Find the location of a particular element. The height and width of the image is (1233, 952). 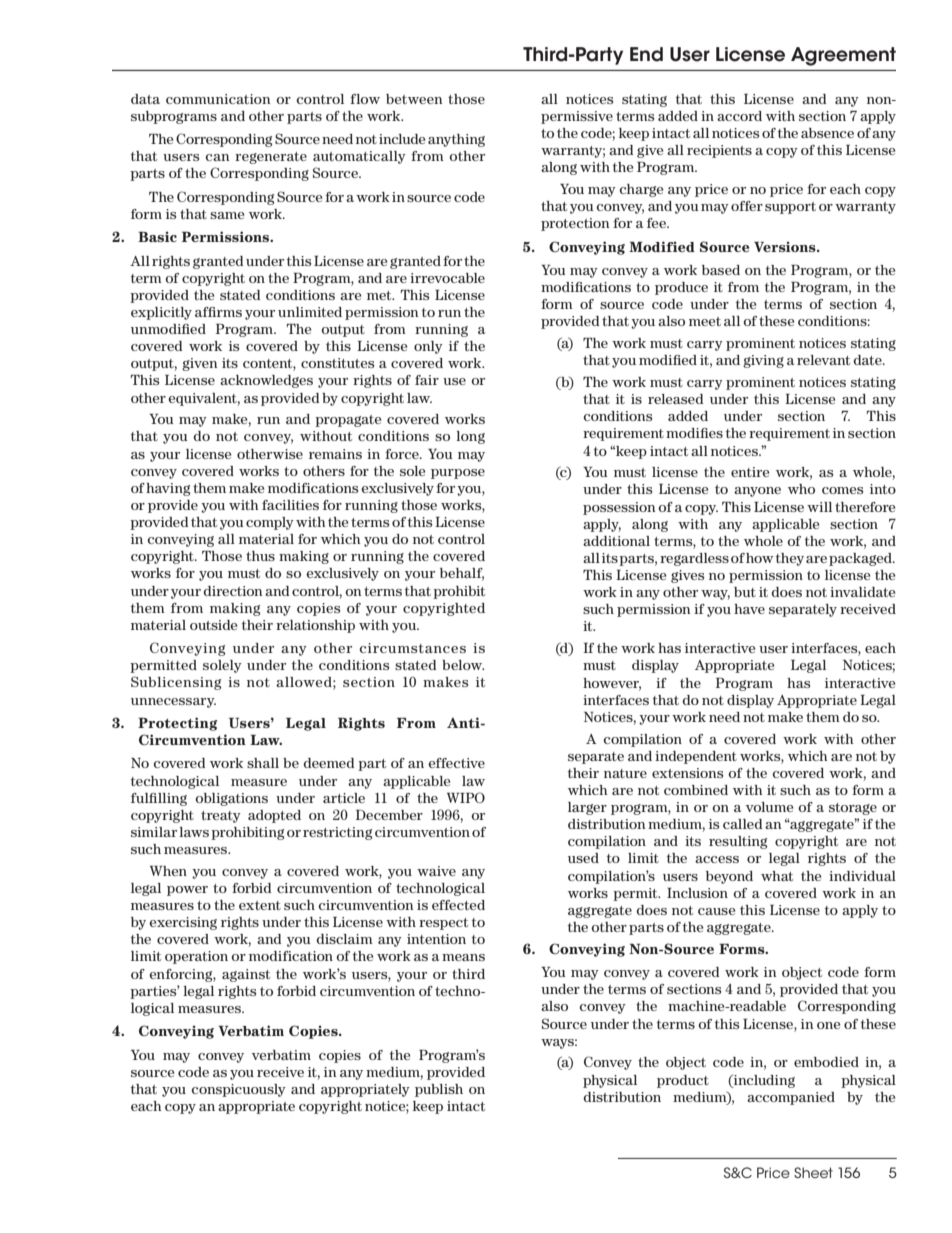

comply is located at coordinates (270, 523).
